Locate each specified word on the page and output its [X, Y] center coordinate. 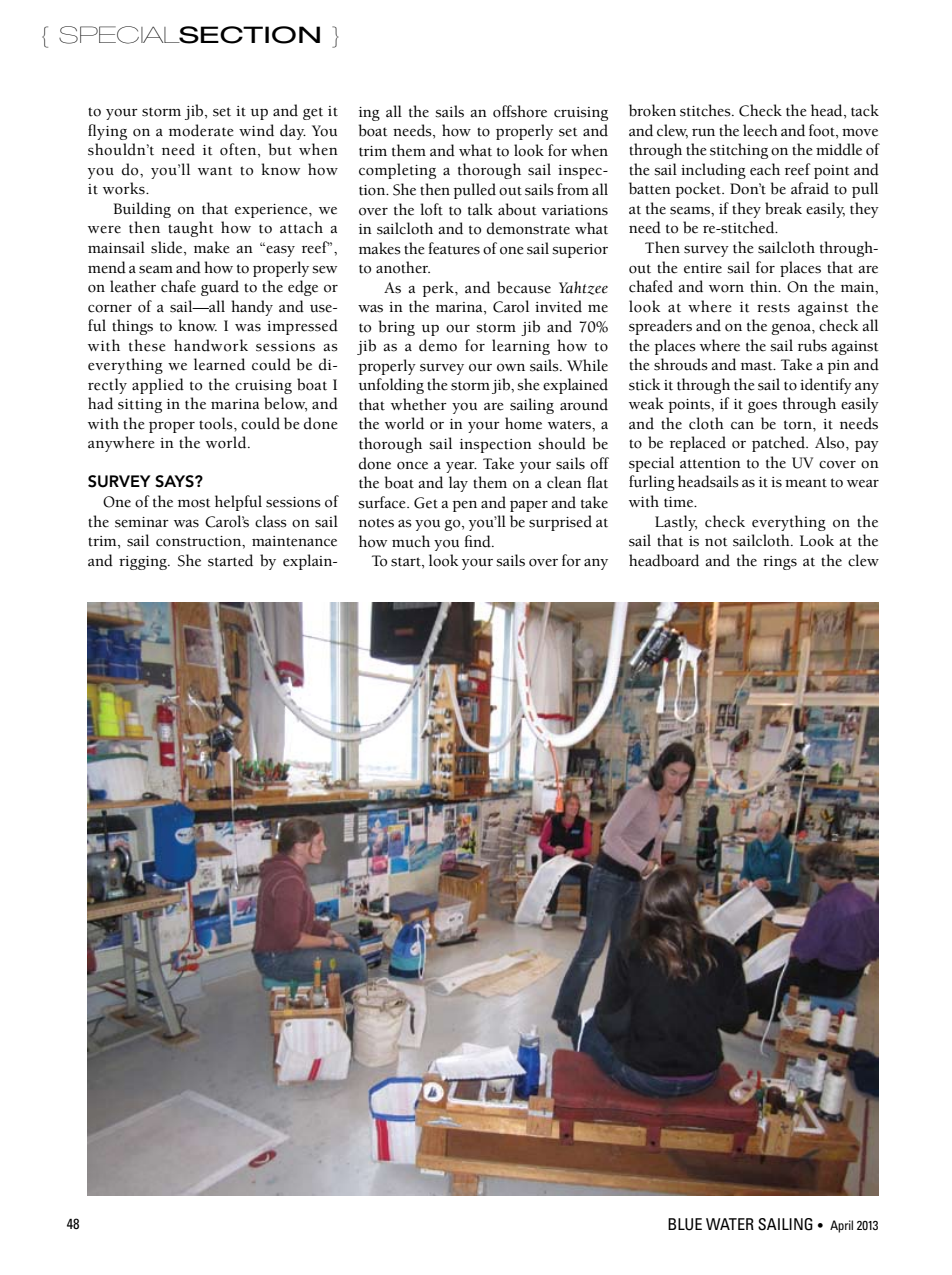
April [841, 1226]
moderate [201, 130]
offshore [520, 111]
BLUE [685, 1224]
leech [760, 130]
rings [780, 563]
